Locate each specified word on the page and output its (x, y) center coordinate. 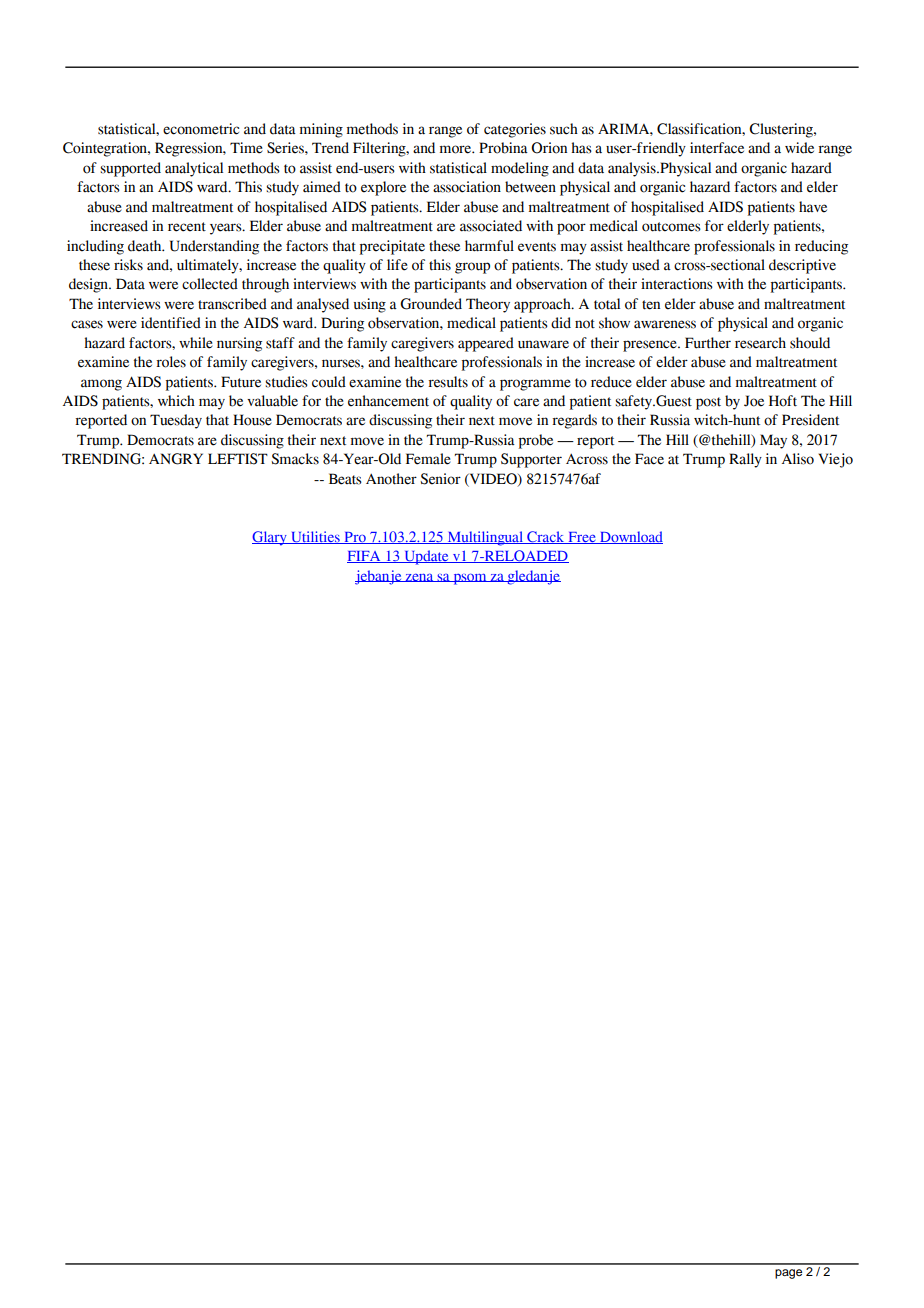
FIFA (365, 557)
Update (426, 557)
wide (799, 148)
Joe (754, 401)
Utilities (315, 537)
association (467, 187)
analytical (194, 169)
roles (171, 362)
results (448, 382)
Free (582, 538)
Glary (270, 538)
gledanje (533, 577)
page (788, 1274)
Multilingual (485, 538)
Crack (546, 537)
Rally (745, 460)
